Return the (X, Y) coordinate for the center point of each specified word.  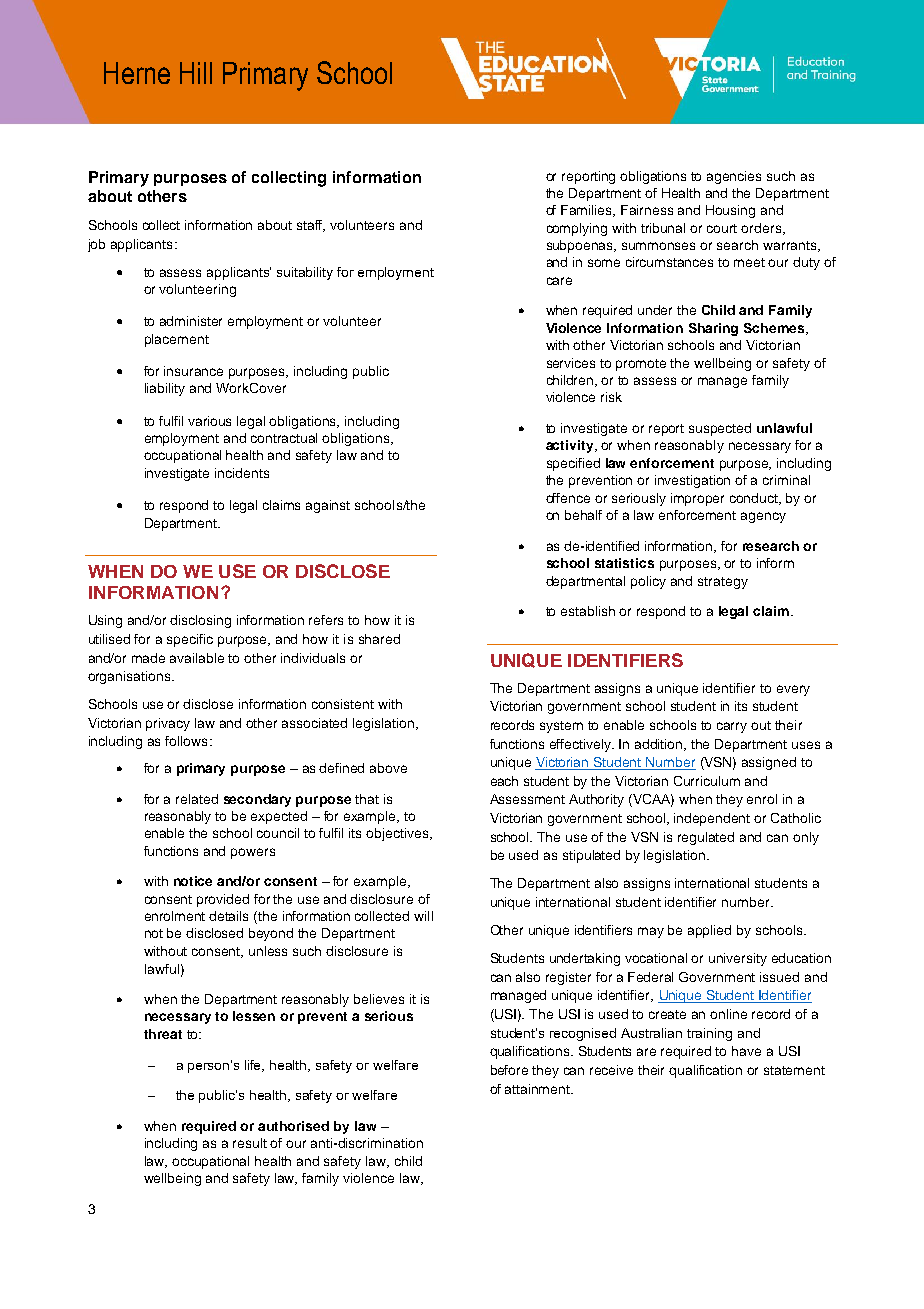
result (250, 1143)
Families (588, 211)
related (197, 799)
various (209, 421)
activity (571, 446)
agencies (734, 177)
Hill (196, 73)
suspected (720, 429)
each (504, 781)
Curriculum (707, 781)
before (509, 1070)
